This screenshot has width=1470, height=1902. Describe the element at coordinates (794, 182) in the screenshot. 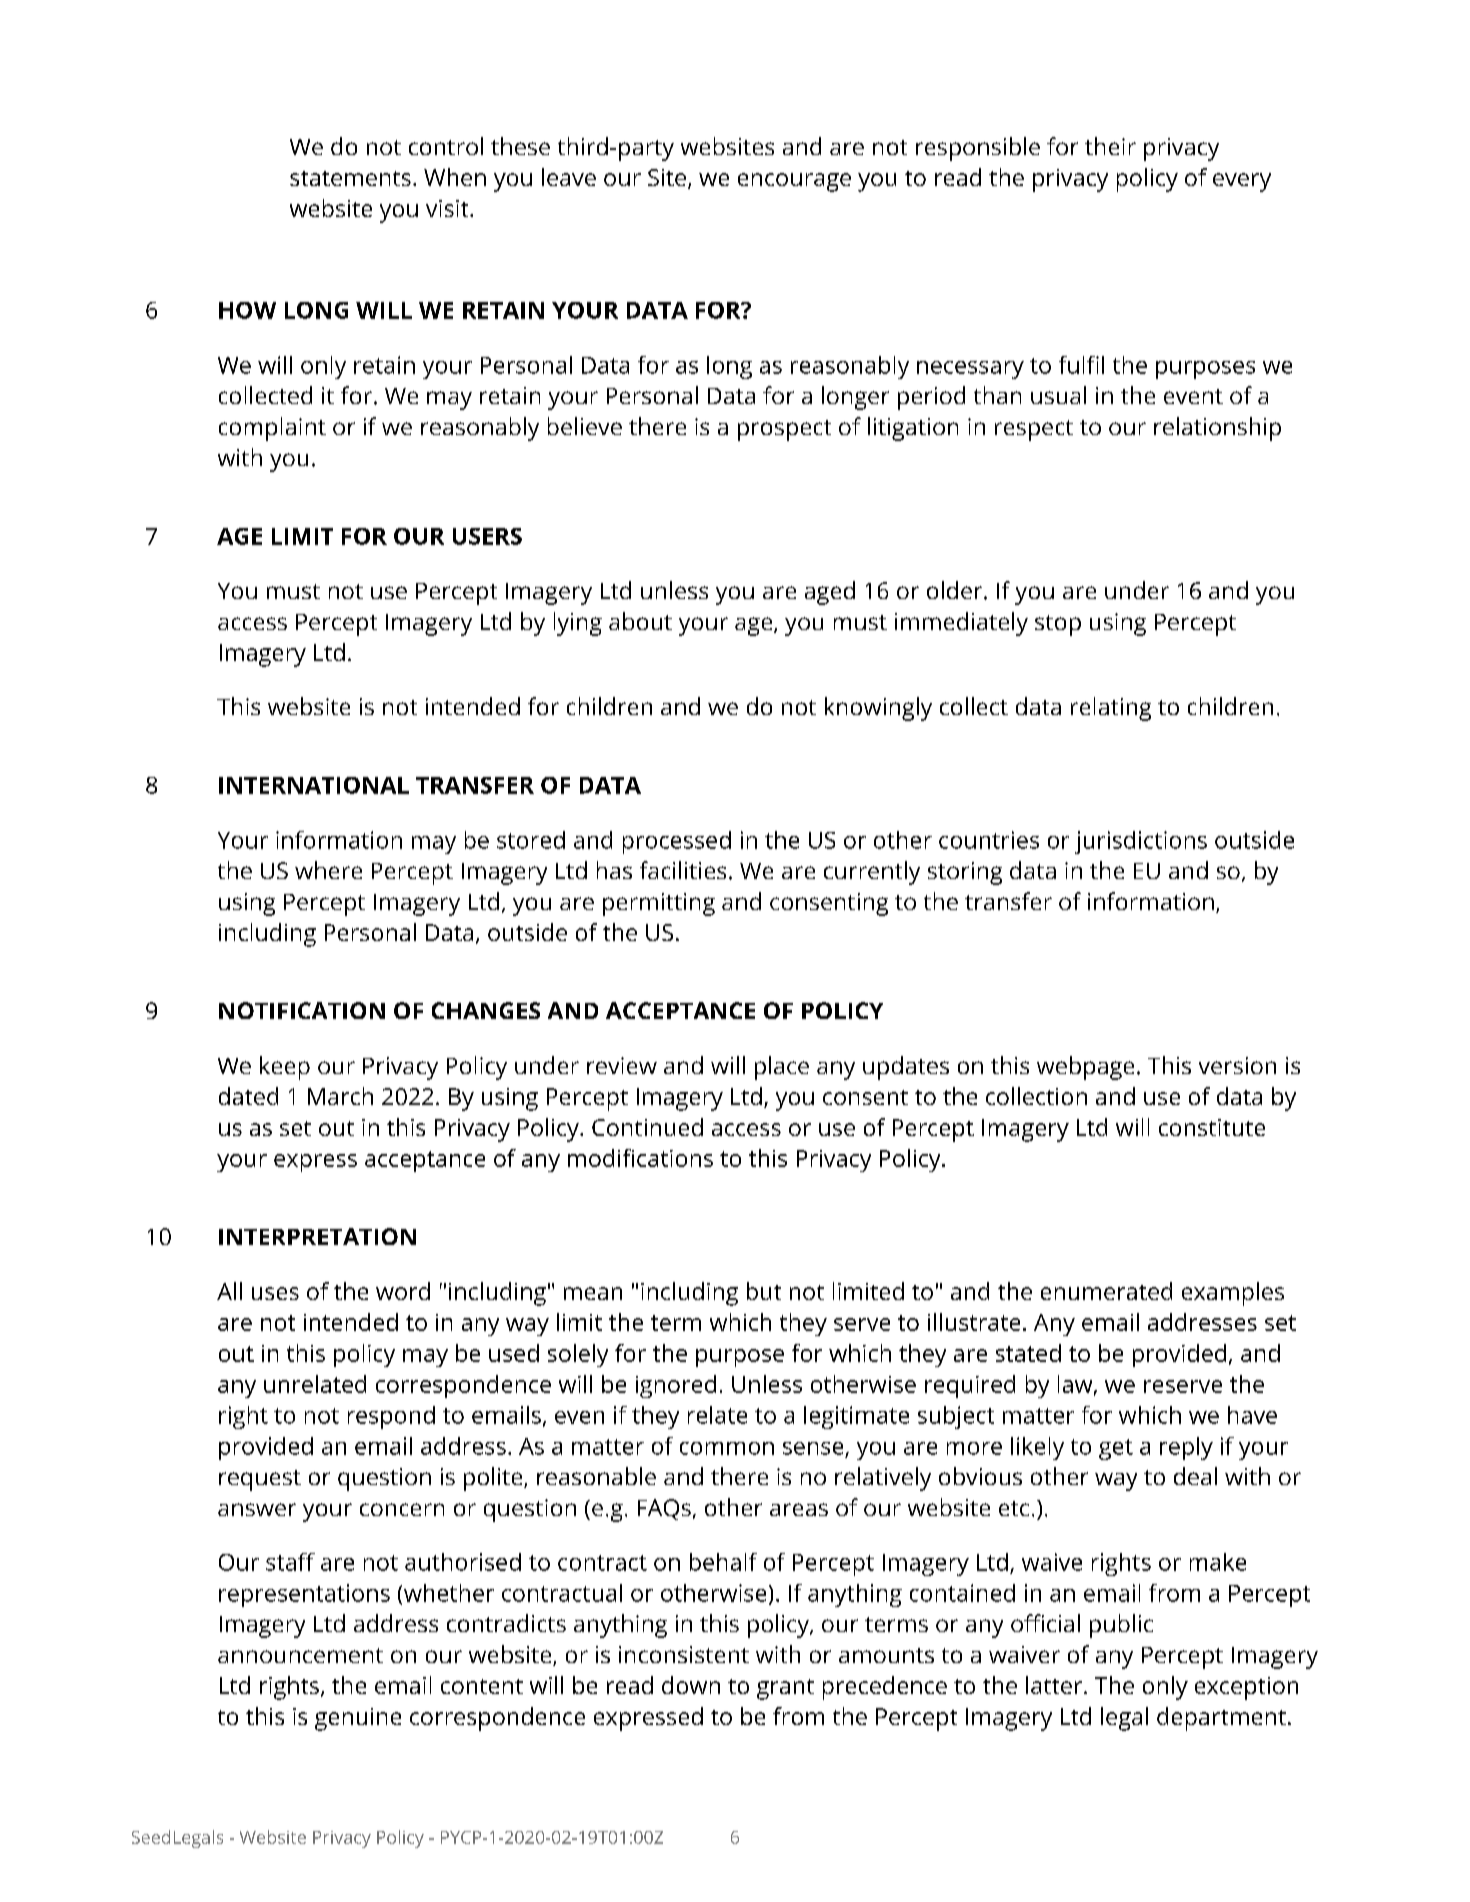

I see `encourage` at that location.
